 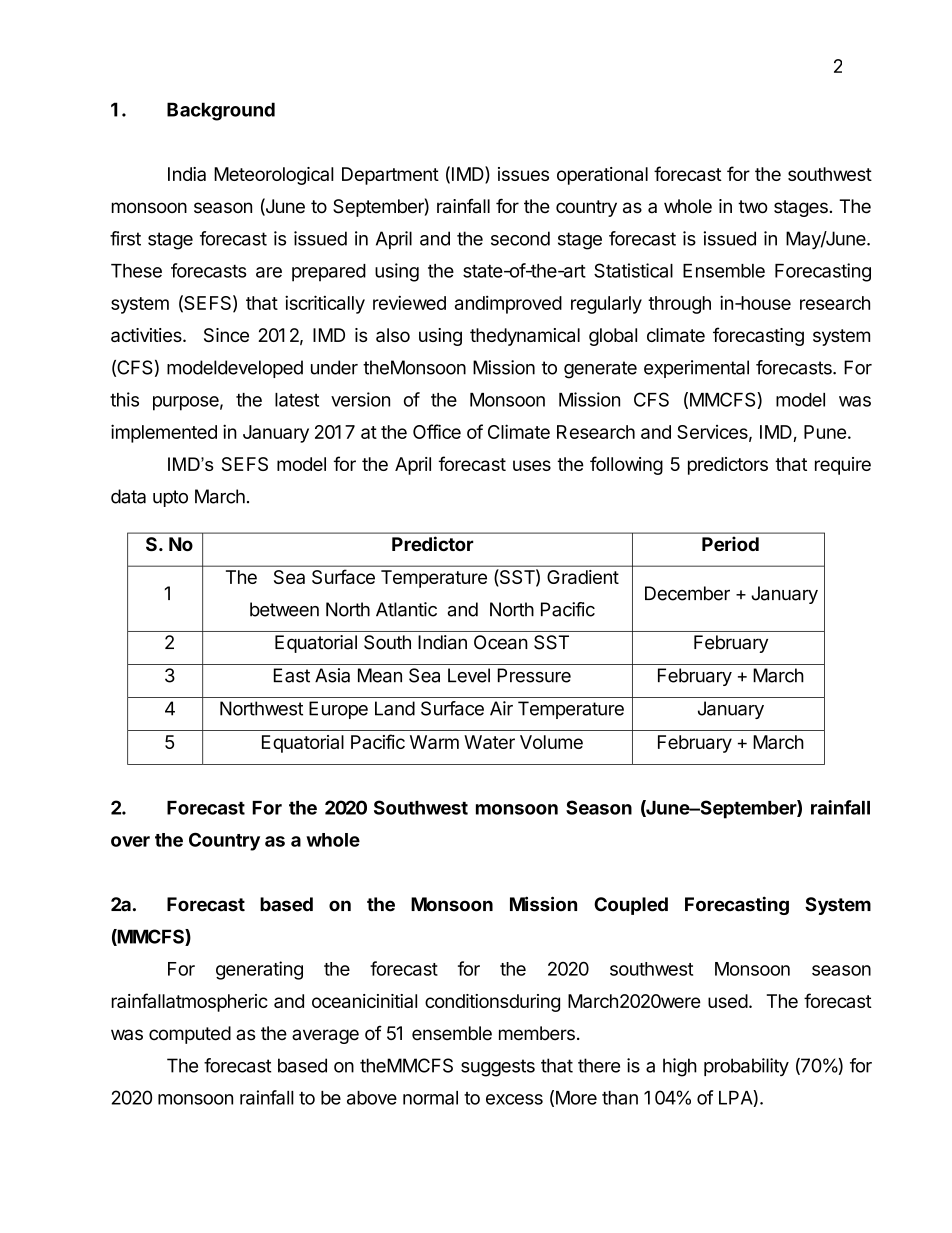 I want to click on used, so click(x=728, y=1001).
